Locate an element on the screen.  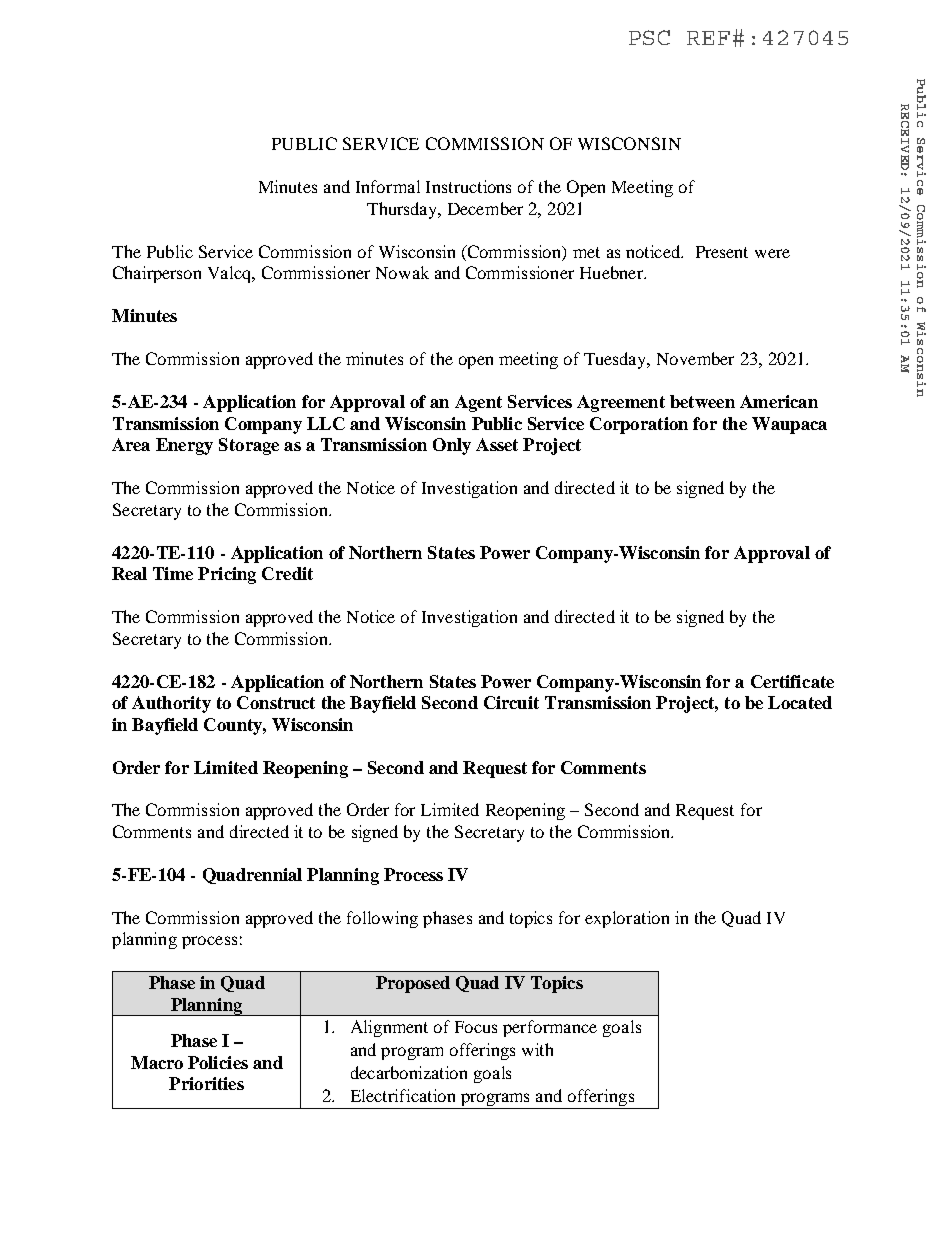
Instructions is located at coordinates (468, 186).
